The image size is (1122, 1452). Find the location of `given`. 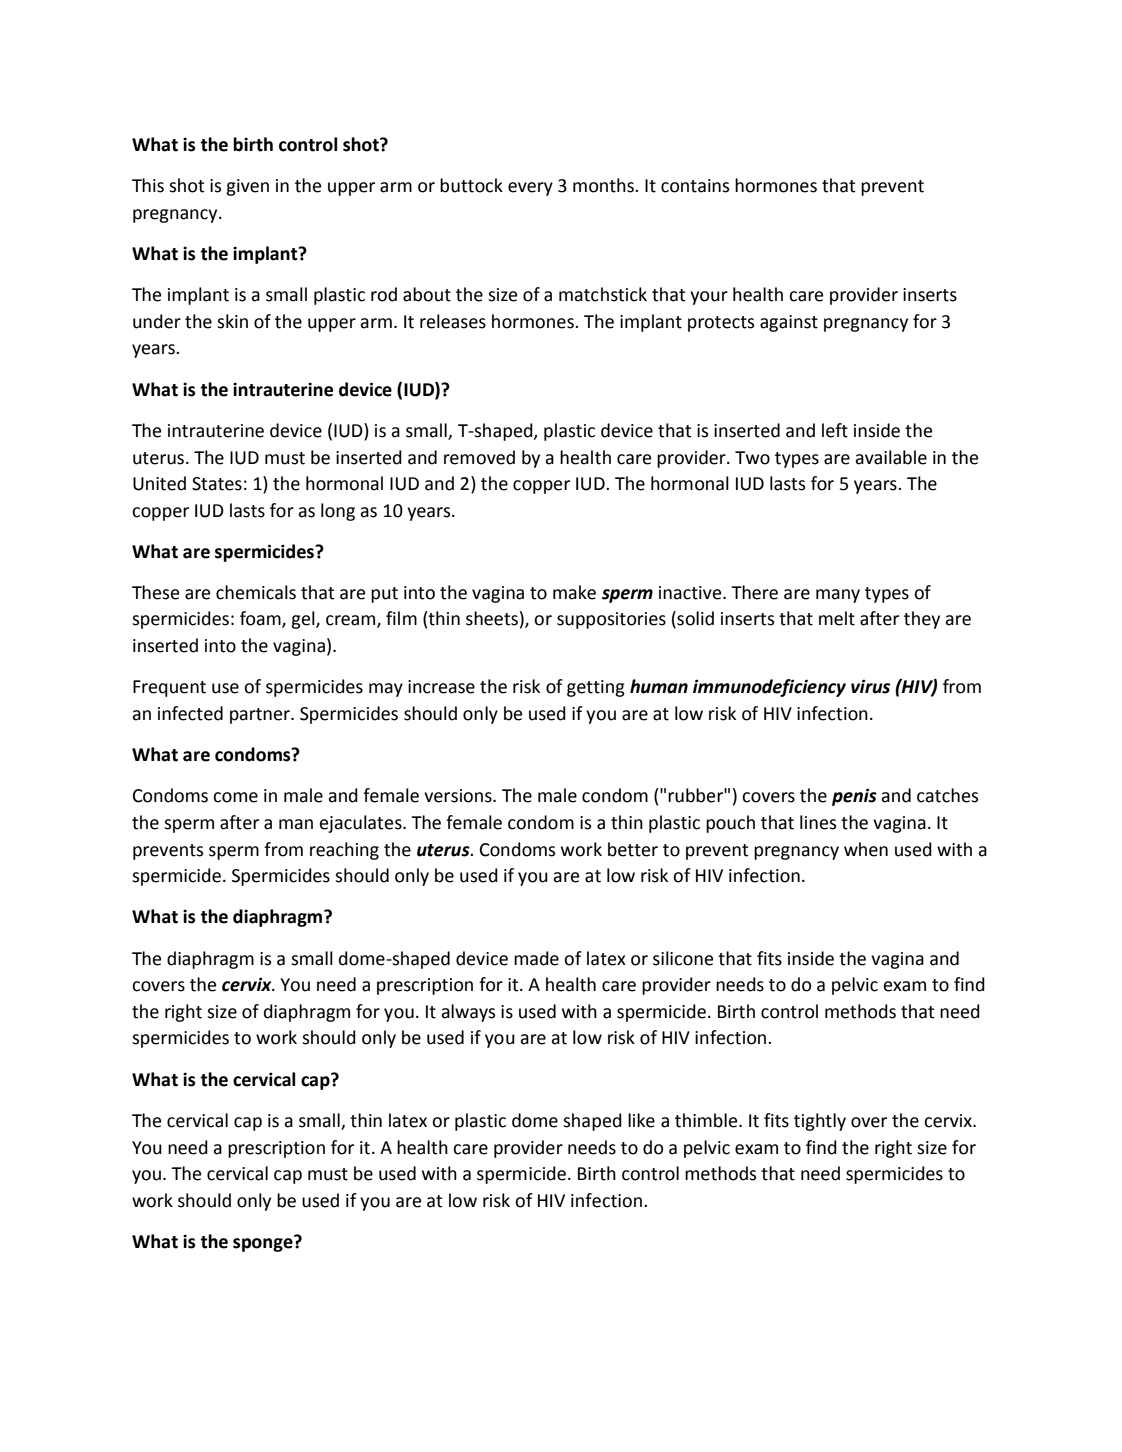

given is located at coordinates (247, 187).
